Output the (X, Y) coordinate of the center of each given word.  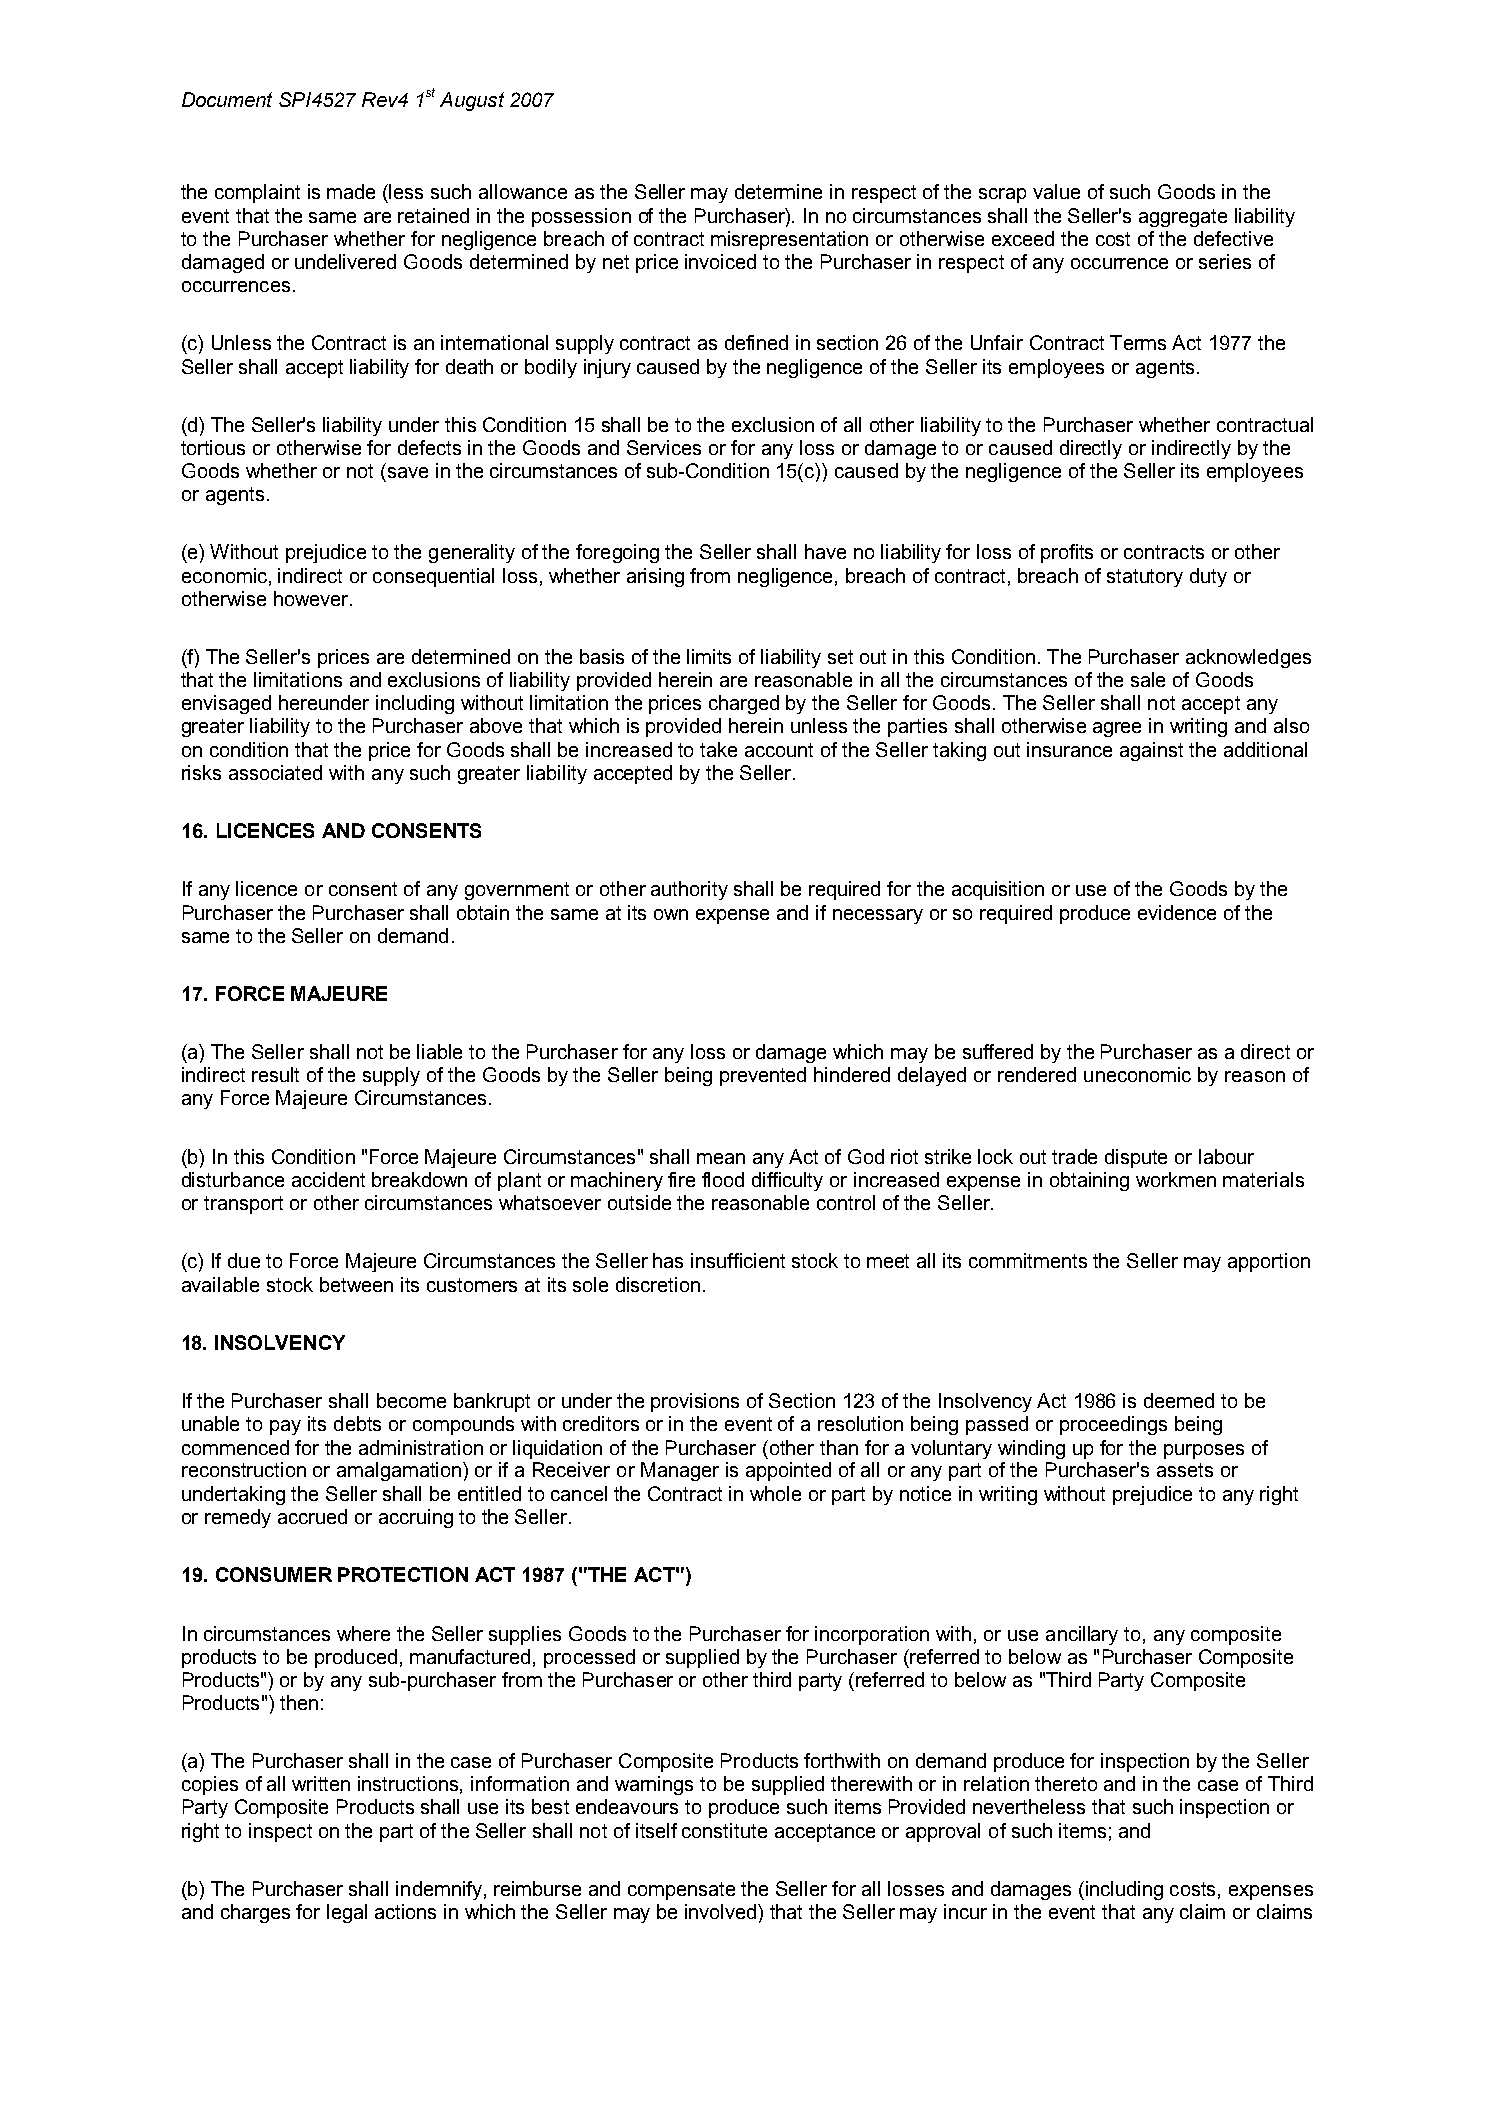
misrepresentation (789, 240)
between (356, 1284)
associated (275, 772)
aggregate (1183, 218)
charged (744, 704)
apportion (1269, 1262)
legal (347, 1913)
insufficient (738, 1260)
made (351, 191)
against (1151, 751)
